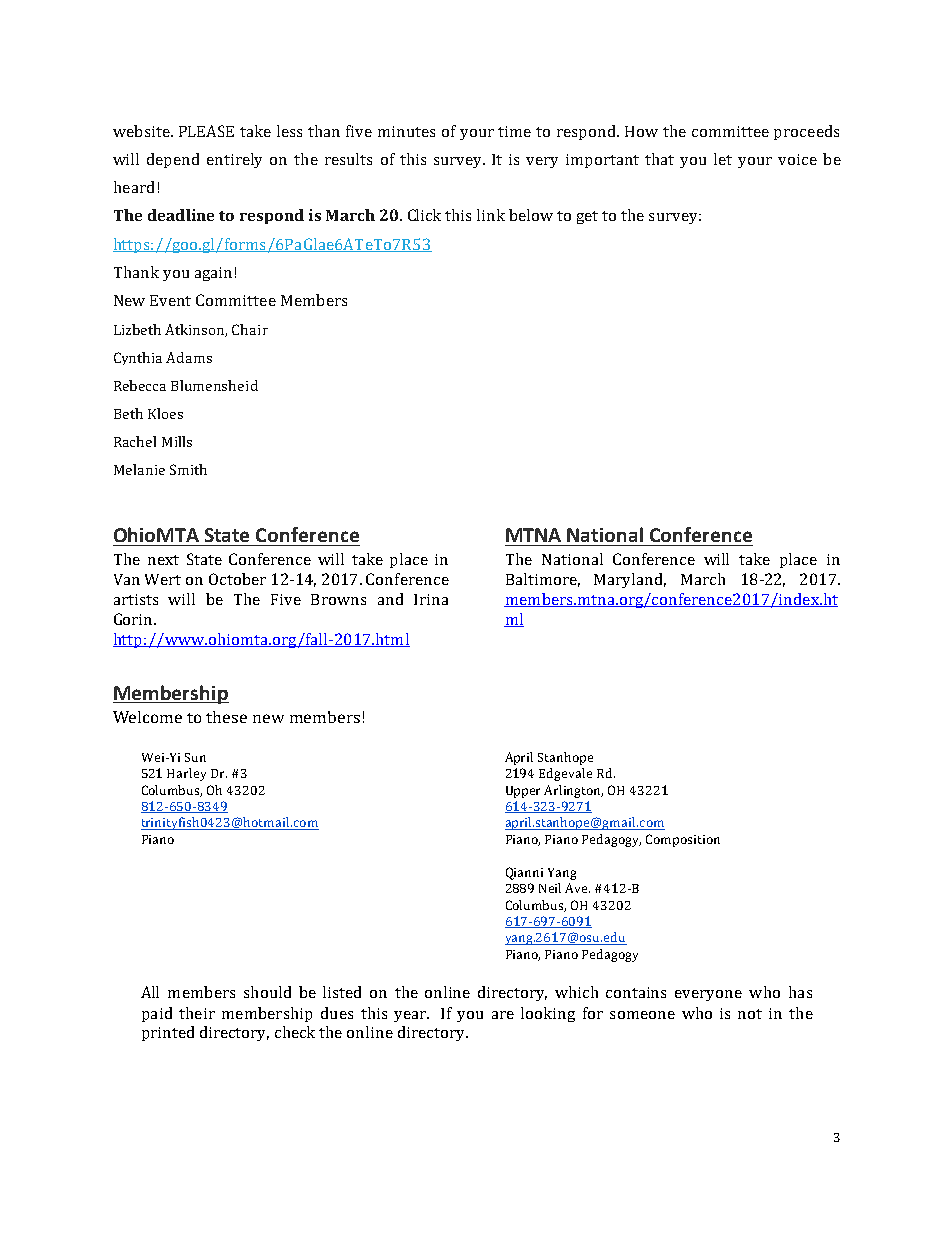  Describe the element at coordinates (750, 1014) in the document. I see `not` at that location.
